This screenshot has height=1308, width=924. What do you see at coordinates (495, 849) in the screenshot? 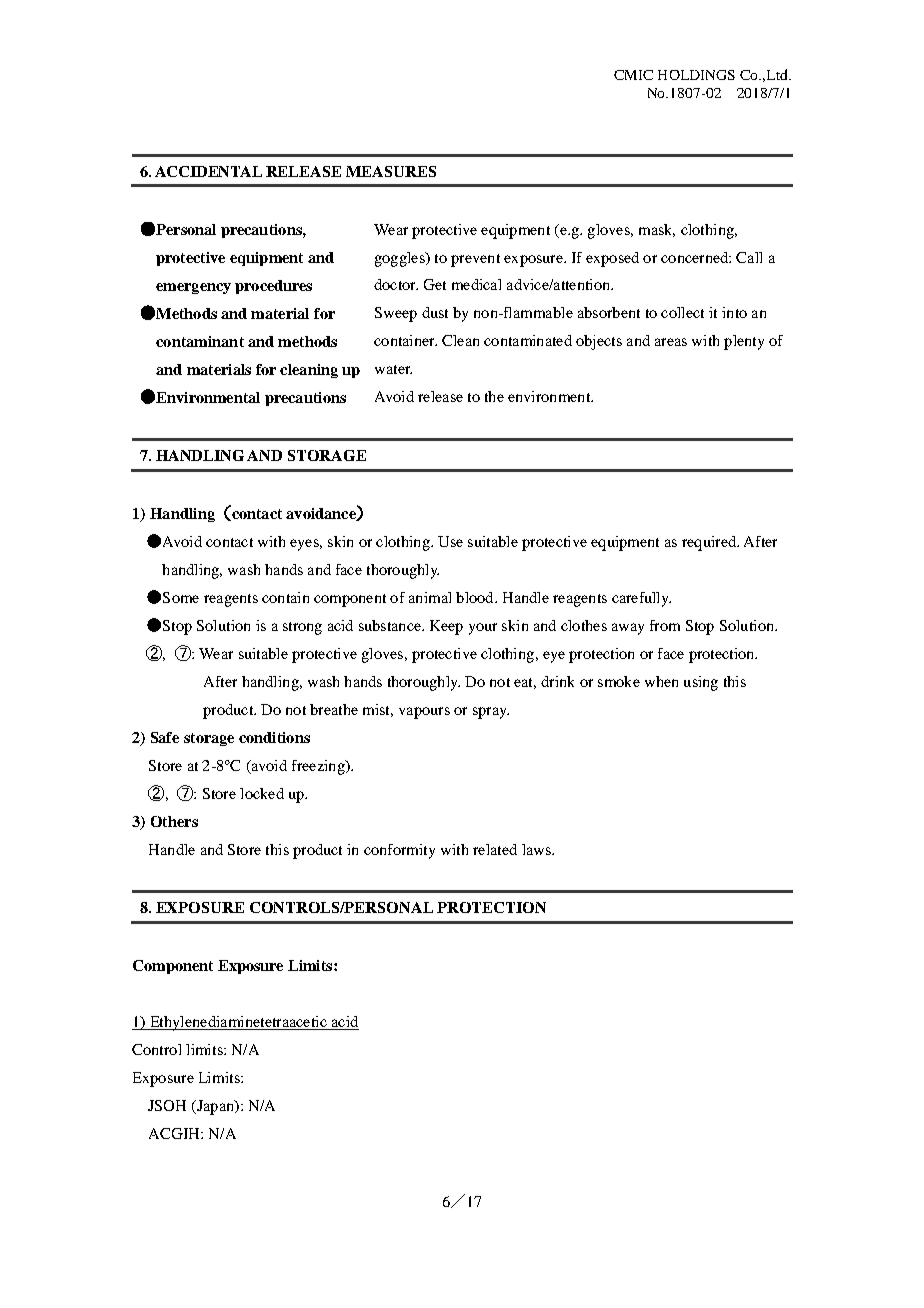
I see `related` at bounding box center [495, 849].
